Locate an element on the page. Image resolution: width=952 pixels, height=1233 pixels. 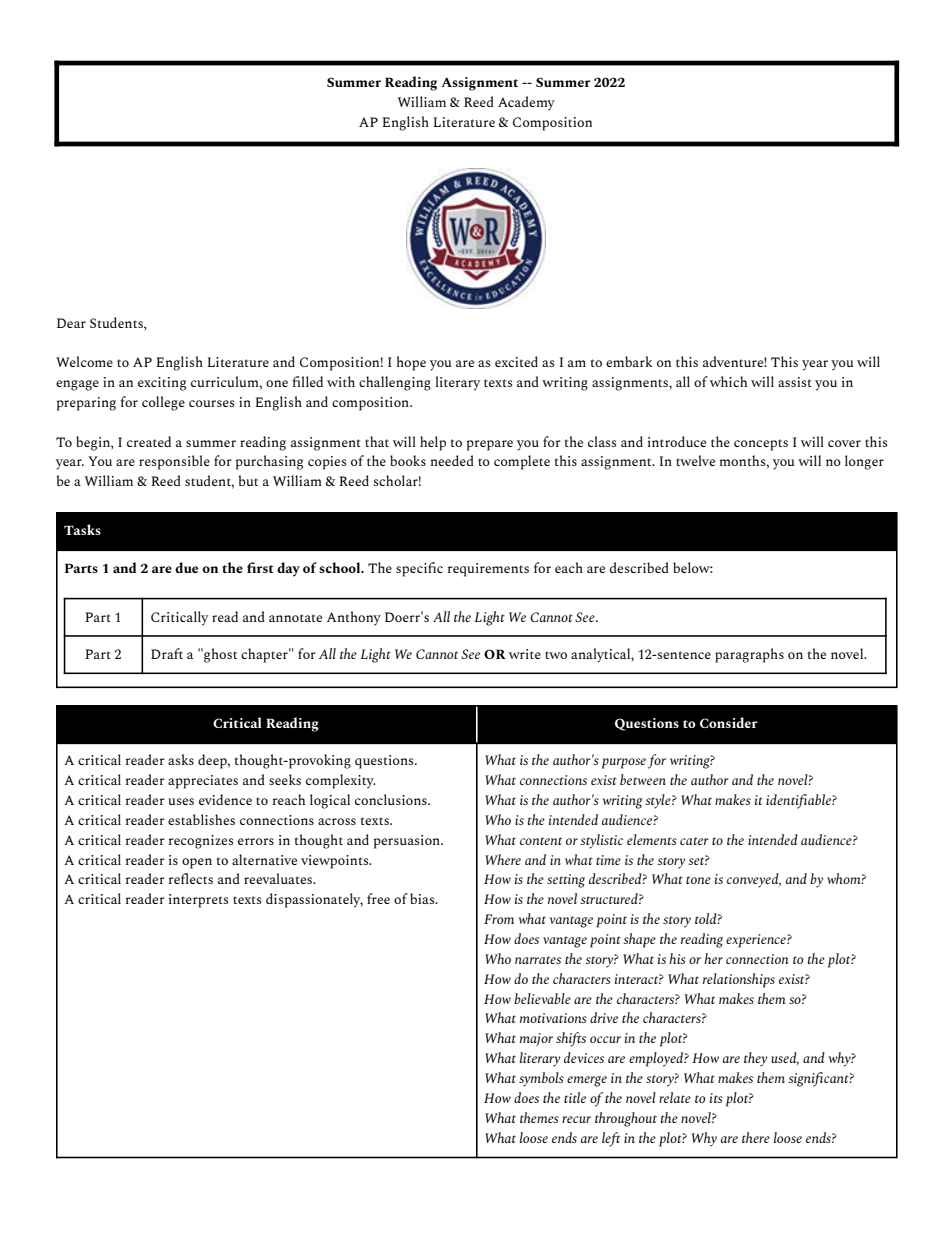
Dear is located at coordinates (71, 323).
